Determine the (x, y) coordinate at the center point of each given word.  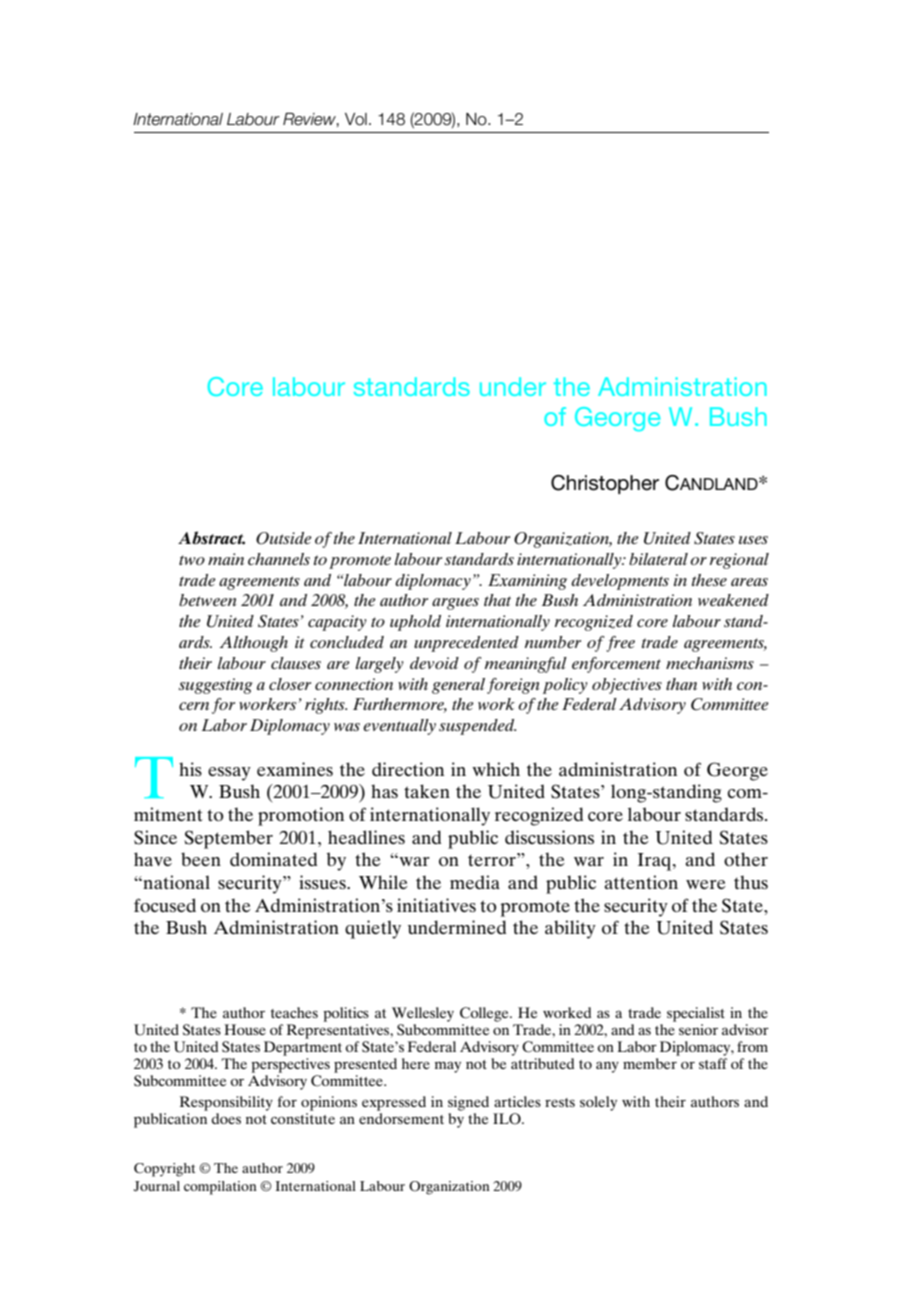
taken (427, 791)
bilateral (658, 559)
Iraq (656, 862)
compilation (220, 1188)
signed (468, 1103)
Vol (356, 119)
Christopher (605, 484)
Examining (527, 582)
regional (739, 561)
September (228, 839)
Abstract (211, 538)
